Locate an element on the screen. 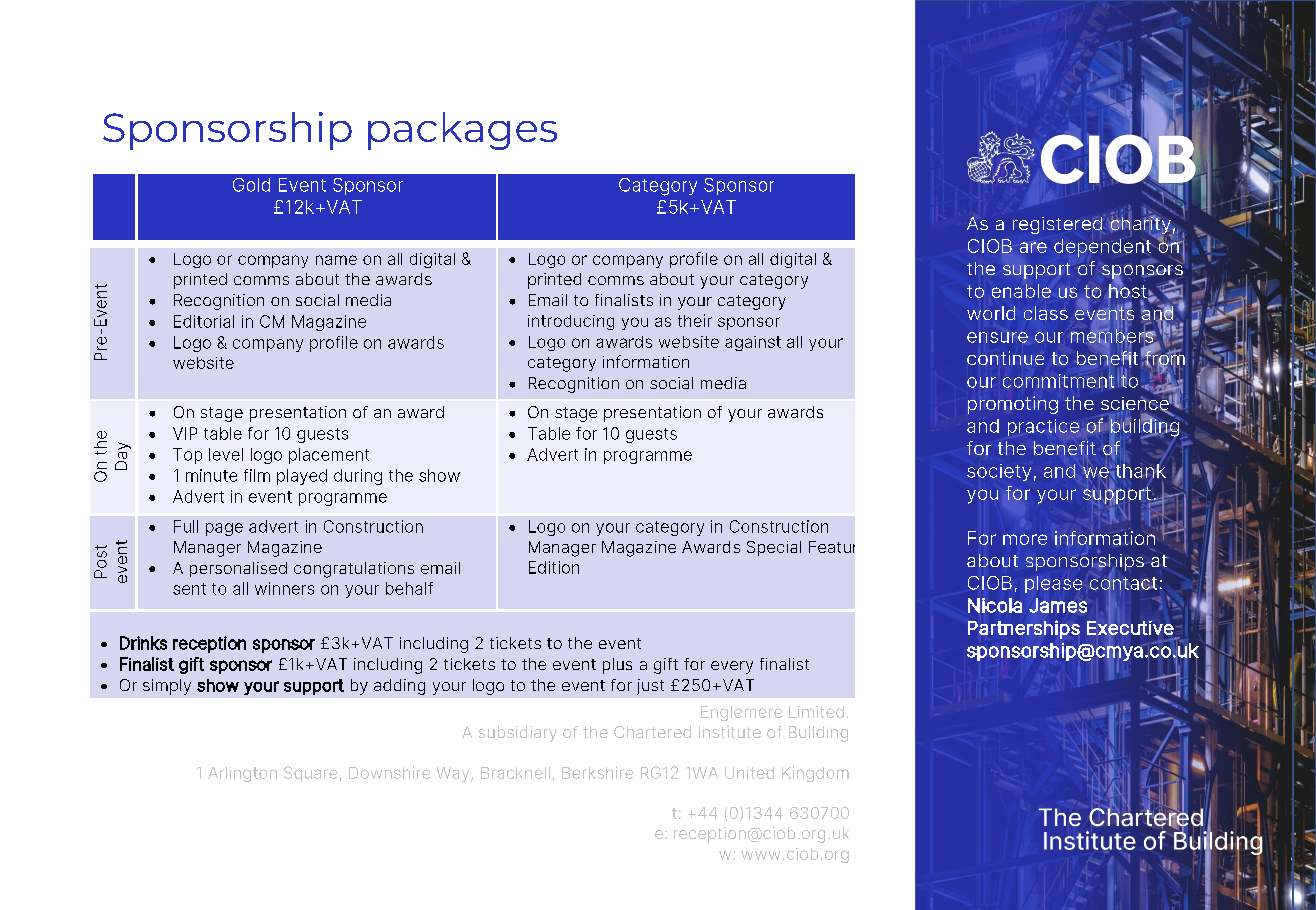 This screenshot has width=1316, height=910. during is located at coordinates (358, 477).
